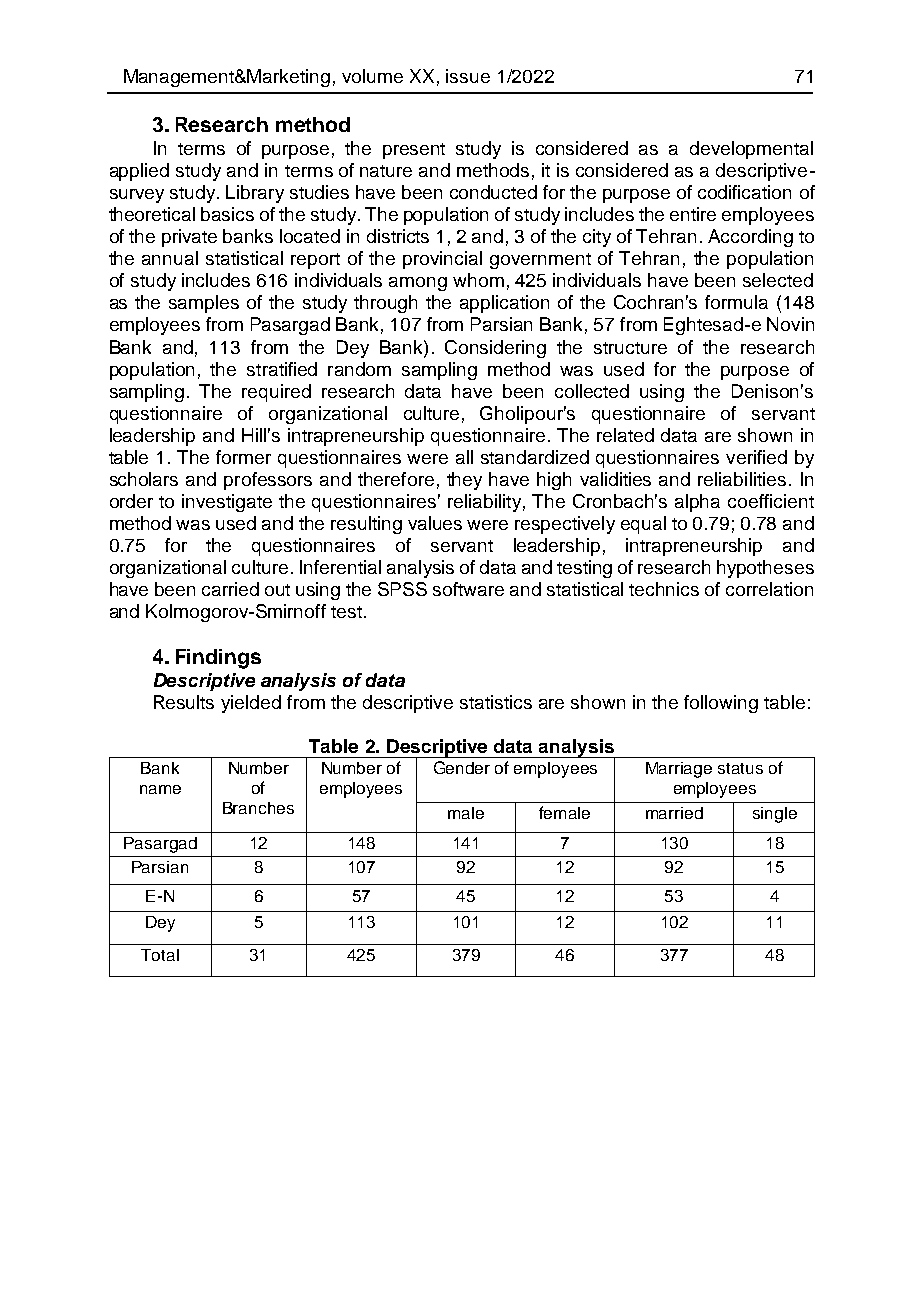 The width and height of the image is (924, 1305). What do you see at coordinates (468, 76) in the image?
I see `issue` at bounding box center [468, 76].
